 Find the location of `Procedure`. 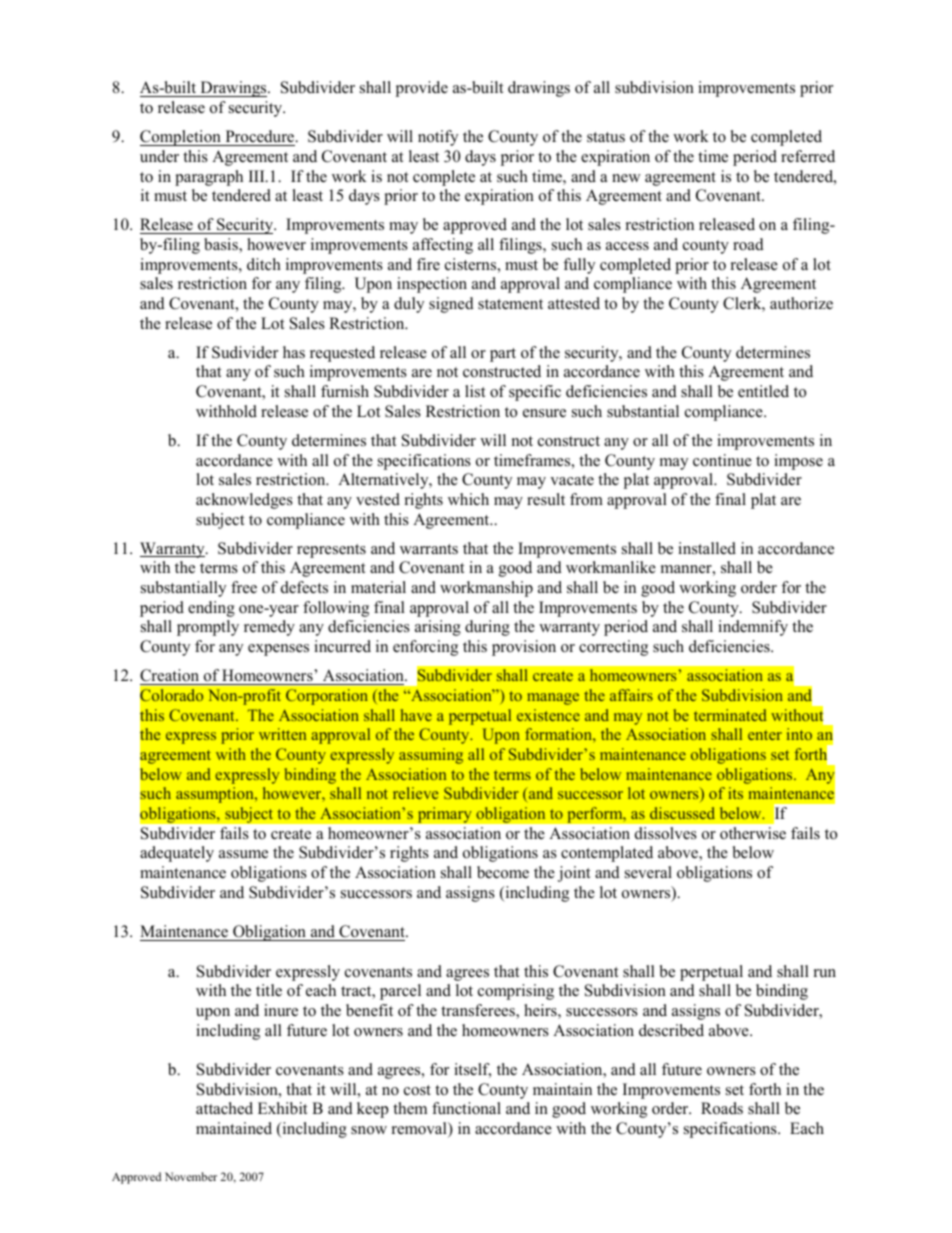

Procedure is located at coordinates (261, 136).
